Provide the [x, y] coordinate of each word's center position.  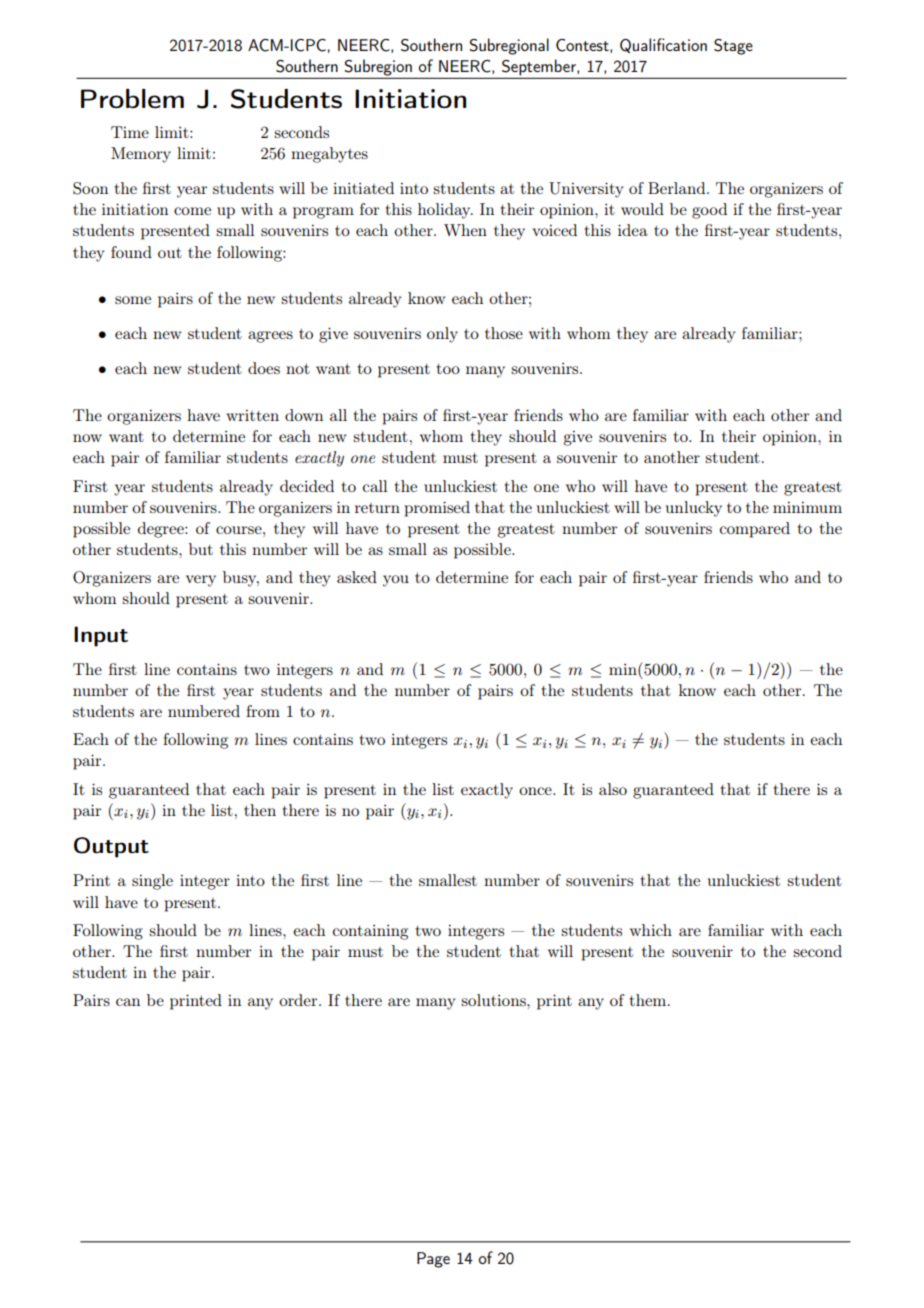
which [651, 930]
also [613, 789]
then [260, 810]
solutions [494, 1000]
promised [437, 509]
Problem [132, 99]
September [540, 67]
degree [162, 530]
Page [433, 1260]
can [128, 1002]
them [649, 1000]
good [709, 211]
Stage [733, 47]
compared [755, 530]
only [442, 335]
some [133, 300]
